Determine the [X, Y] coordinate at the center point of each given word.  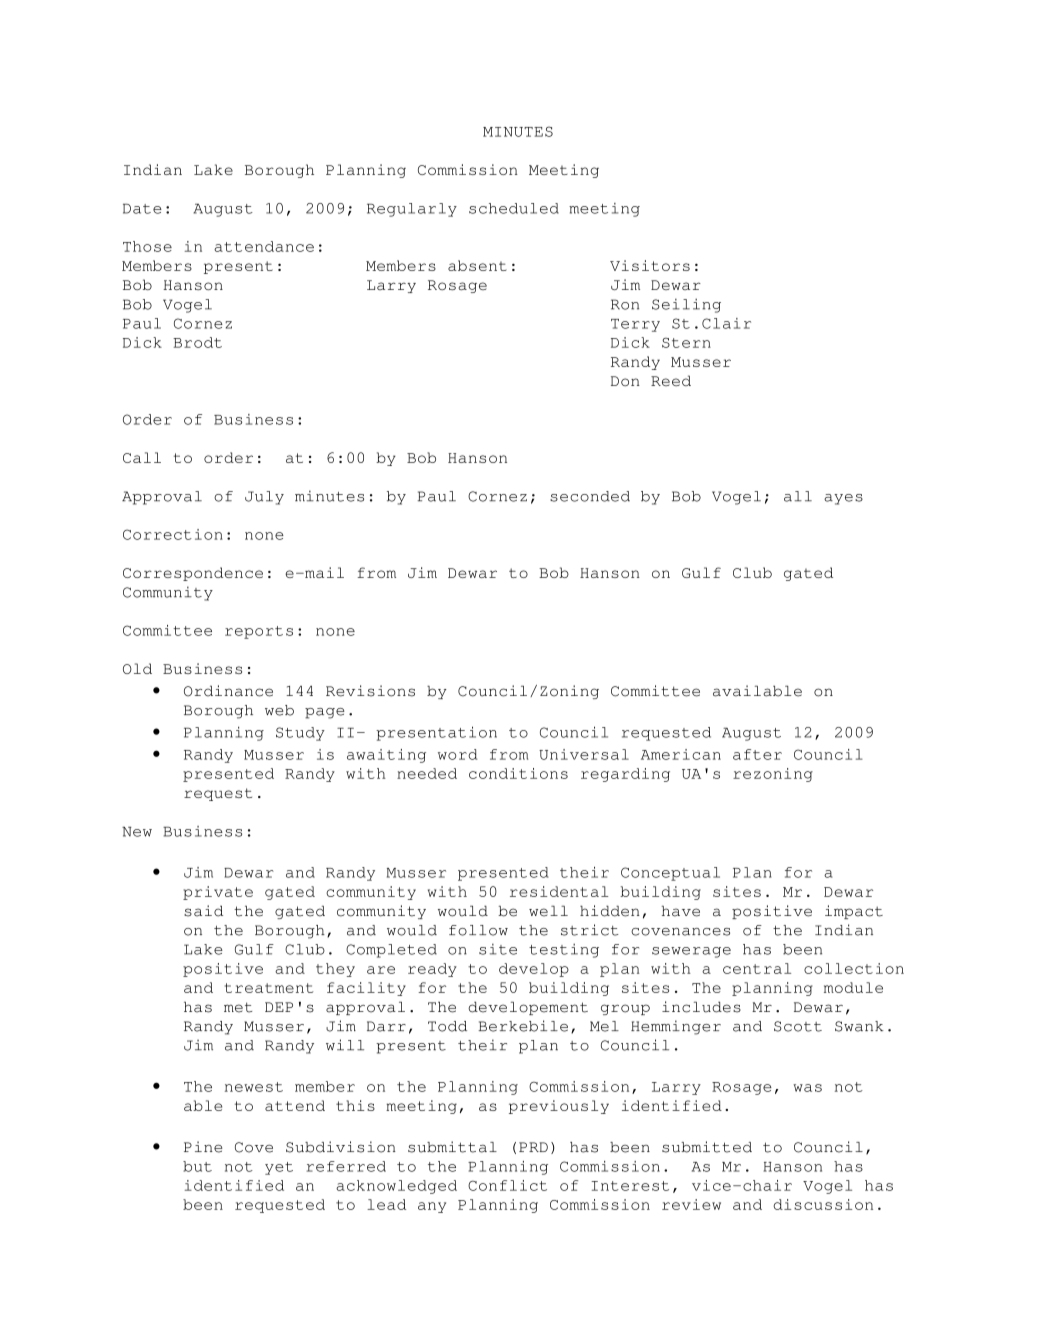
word [457, 754]
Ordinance [228, 691]
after [757, 754]
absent [477, 265]
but [197, 1166]
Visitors [650, 265]
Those [147, 246]
